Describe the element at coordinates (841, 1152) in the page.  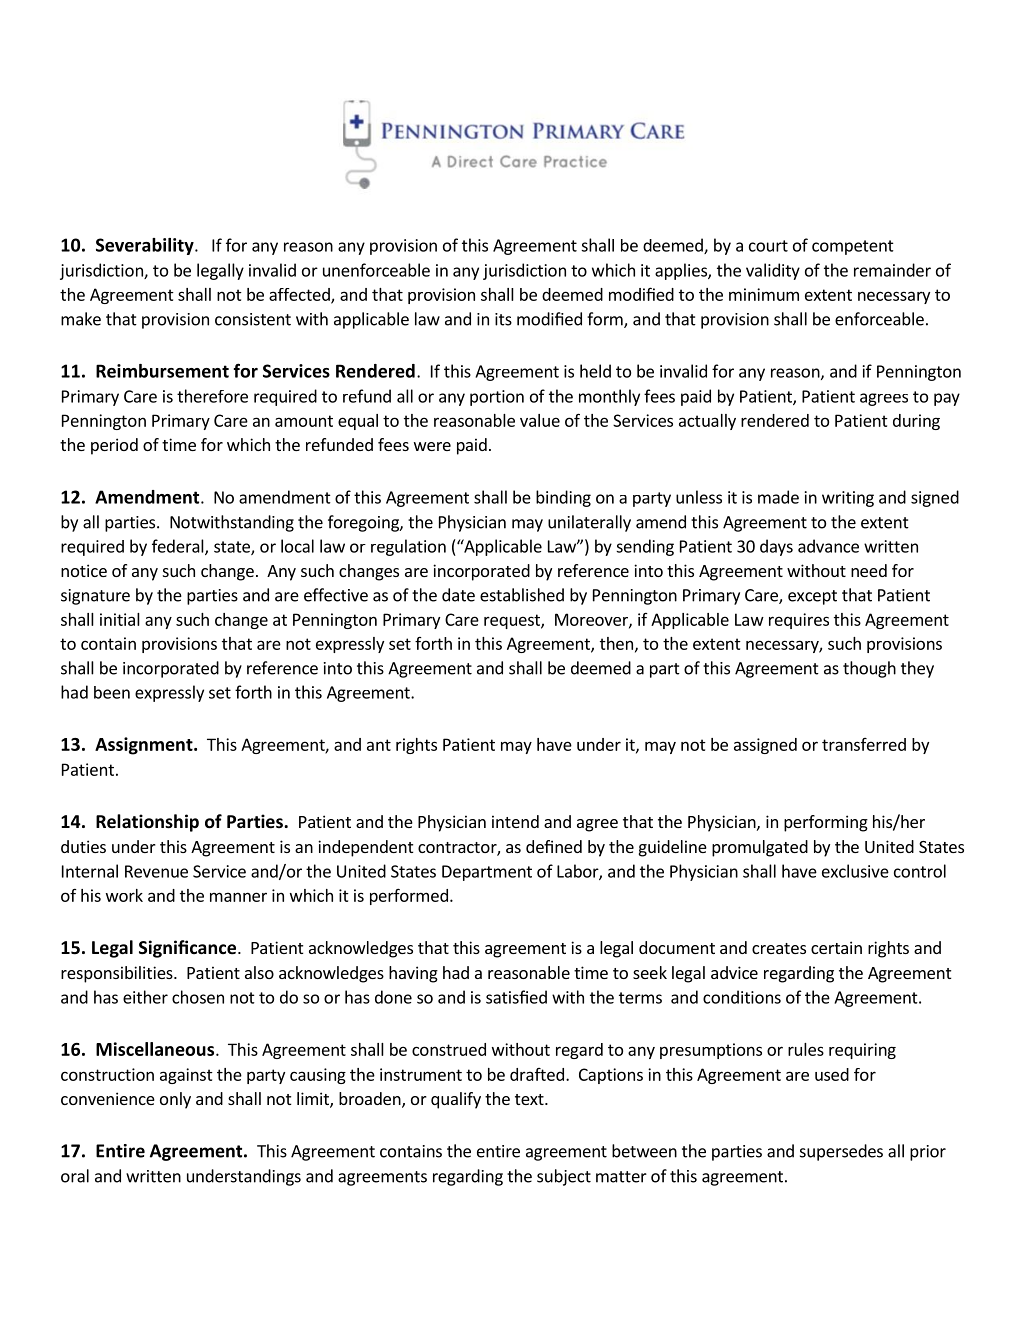
I see `supersedes` at that location.
